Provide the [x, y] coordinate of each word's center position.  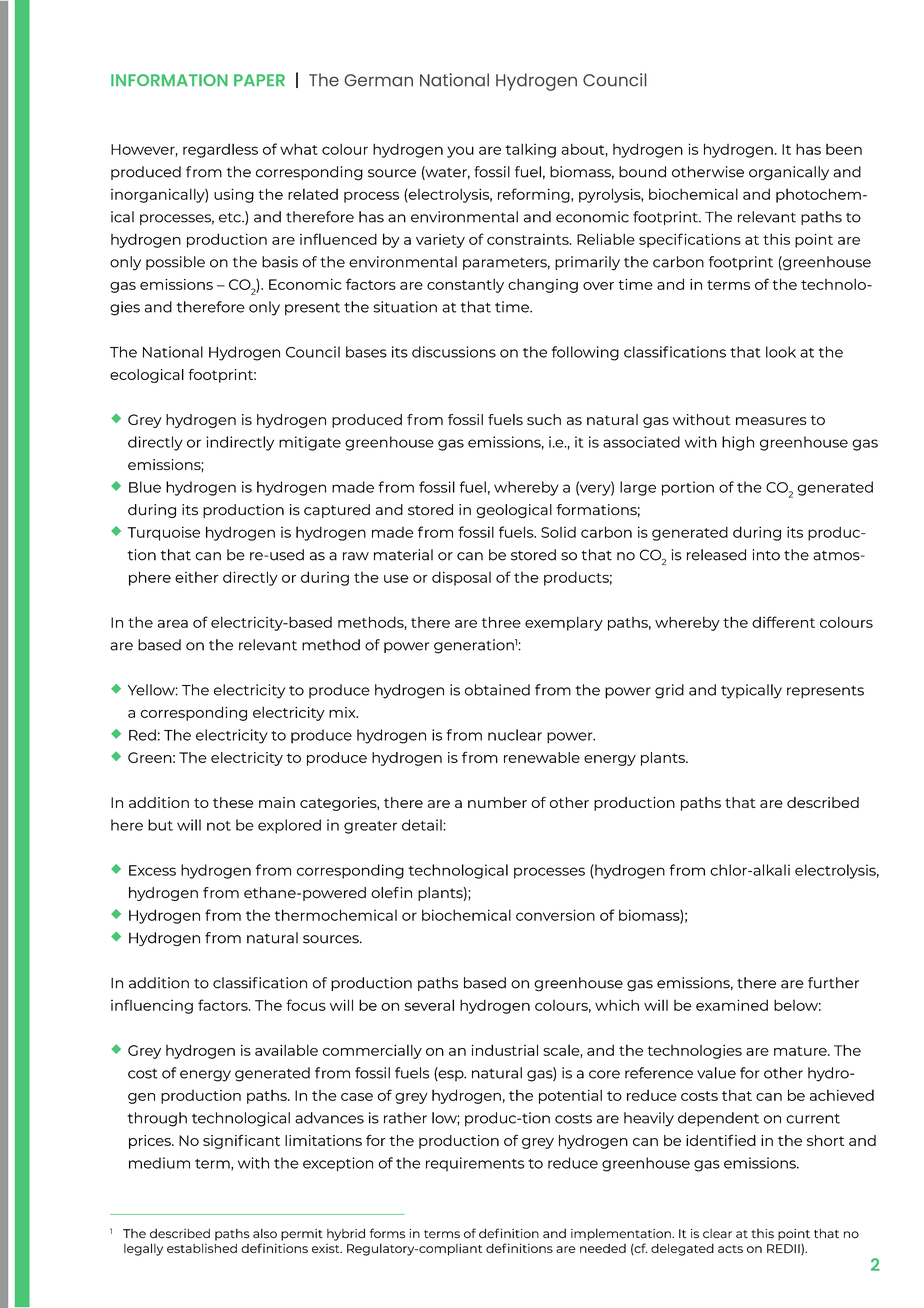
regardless [220, 150]
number [497, 802]
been [844, 149]
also [265, 1233]
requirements [475, 1164]
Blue [145, 487]
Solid [558, 532]
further [833, 983]
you [460, 152]
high [738, 443]
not [219, 826]
